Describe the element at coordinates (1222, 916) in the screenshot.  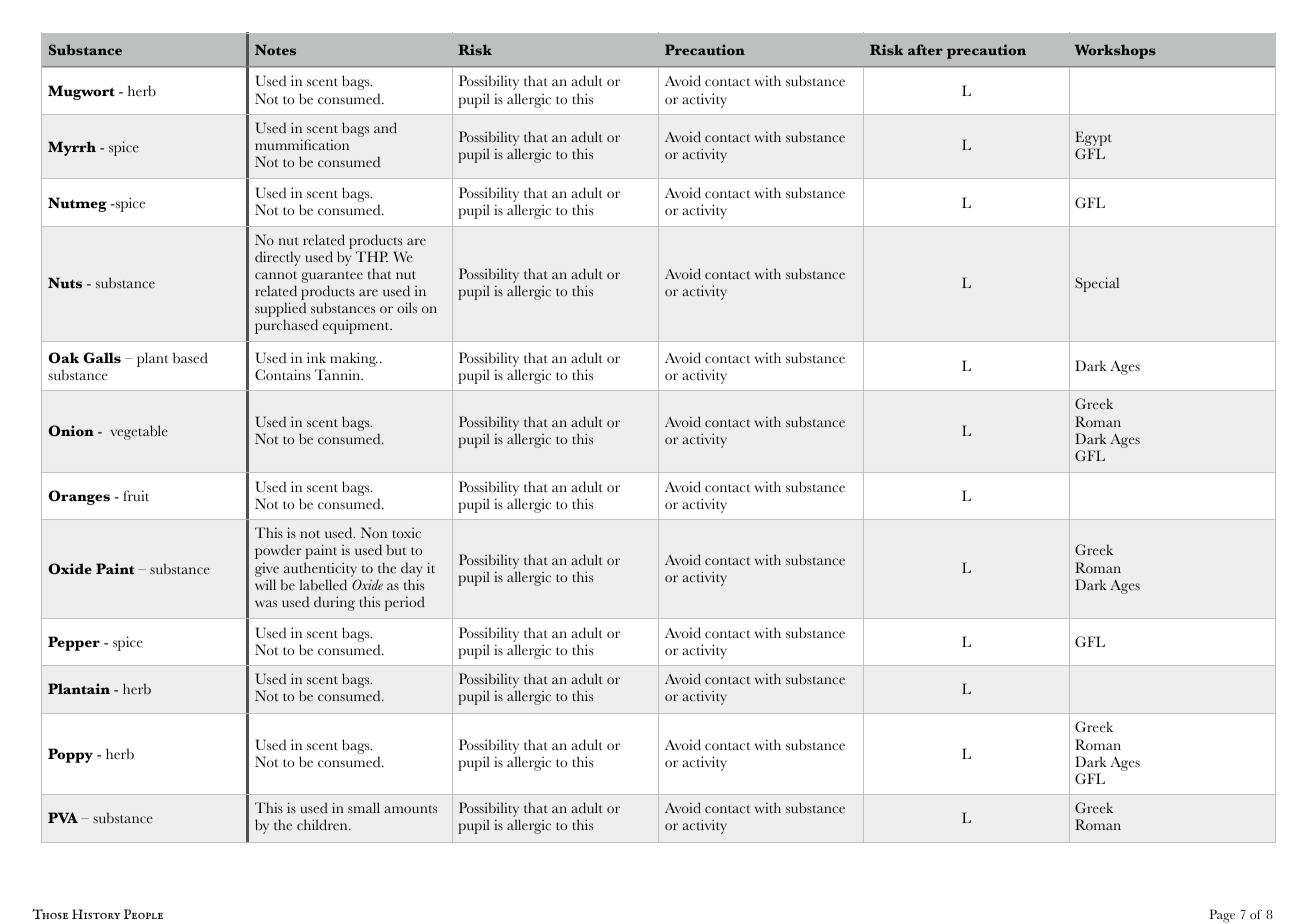
I see `Page` at that location.
